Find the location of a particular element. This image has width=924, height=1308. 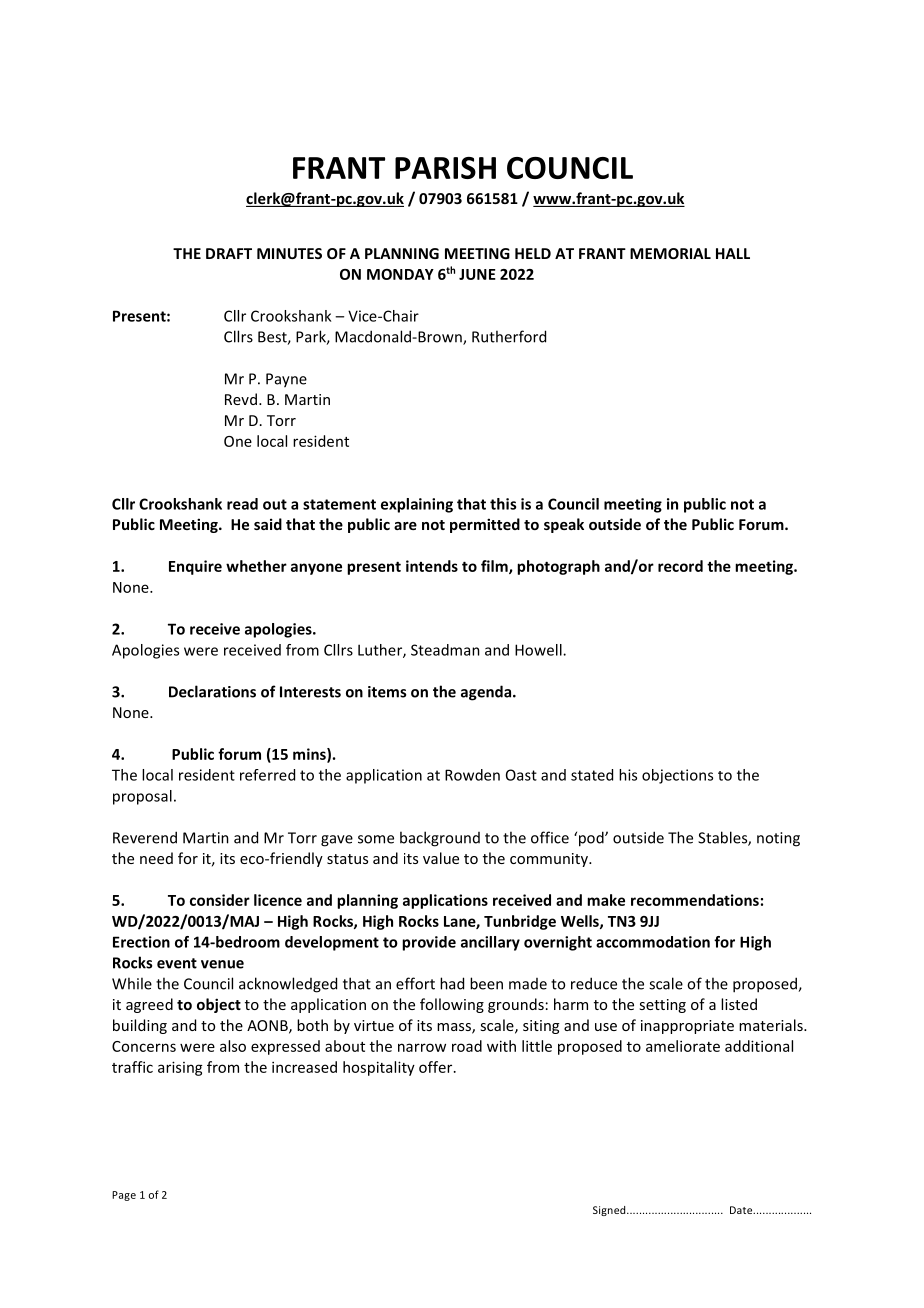

PARISH is located at coordinates (445, 168).
